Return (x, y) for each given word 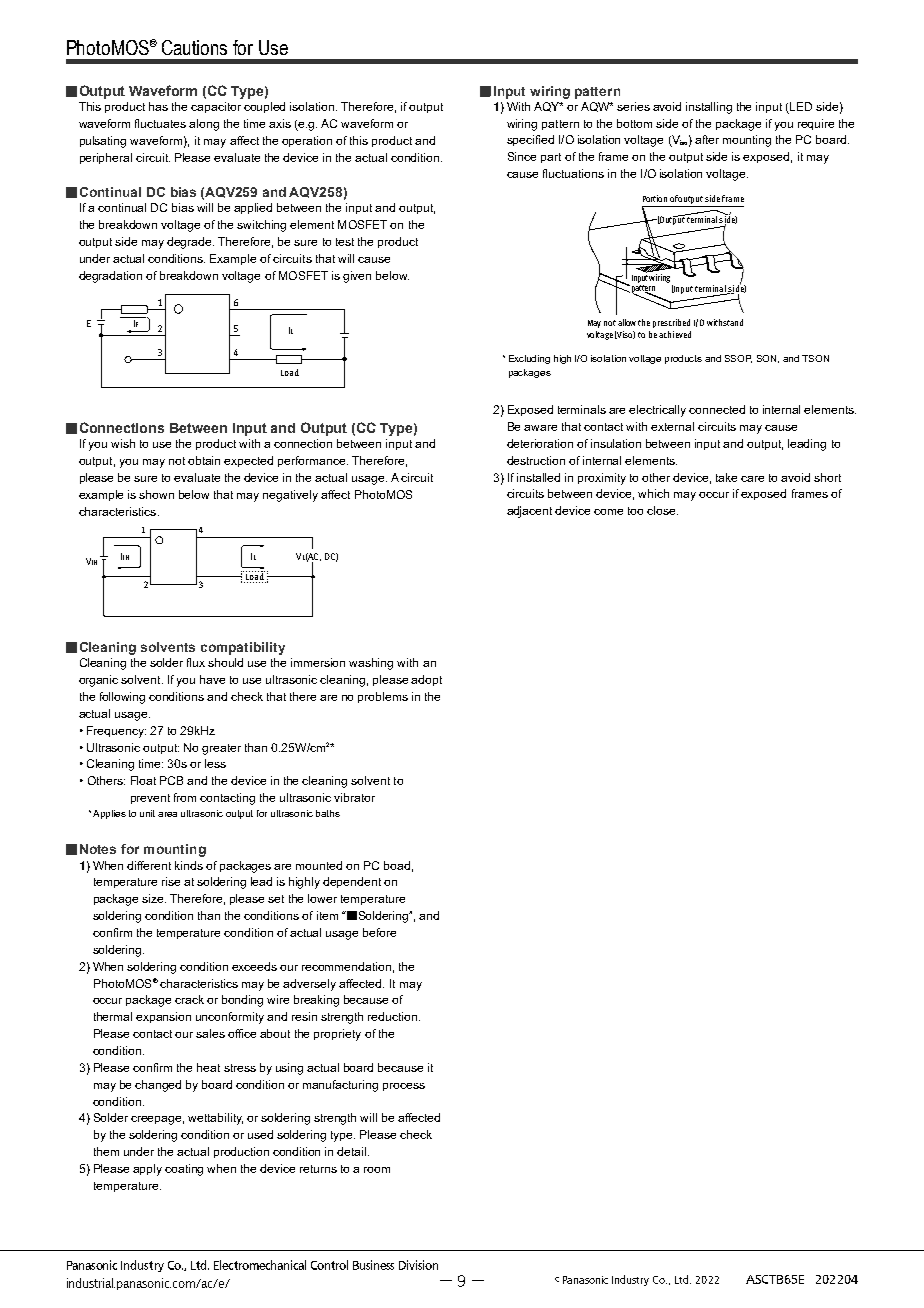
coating (184, 1170)
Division (418, 1265)
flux (196, 662)
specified (530, 140)
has (158, 106)
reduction (394, 1016)
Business (373, 1265)
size (154, 898)
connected (717, 409)
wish (123, 443)
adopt (426, 680)
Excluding (529, 359)
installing (709, 108)
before (379, 932)
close (662, 510)
